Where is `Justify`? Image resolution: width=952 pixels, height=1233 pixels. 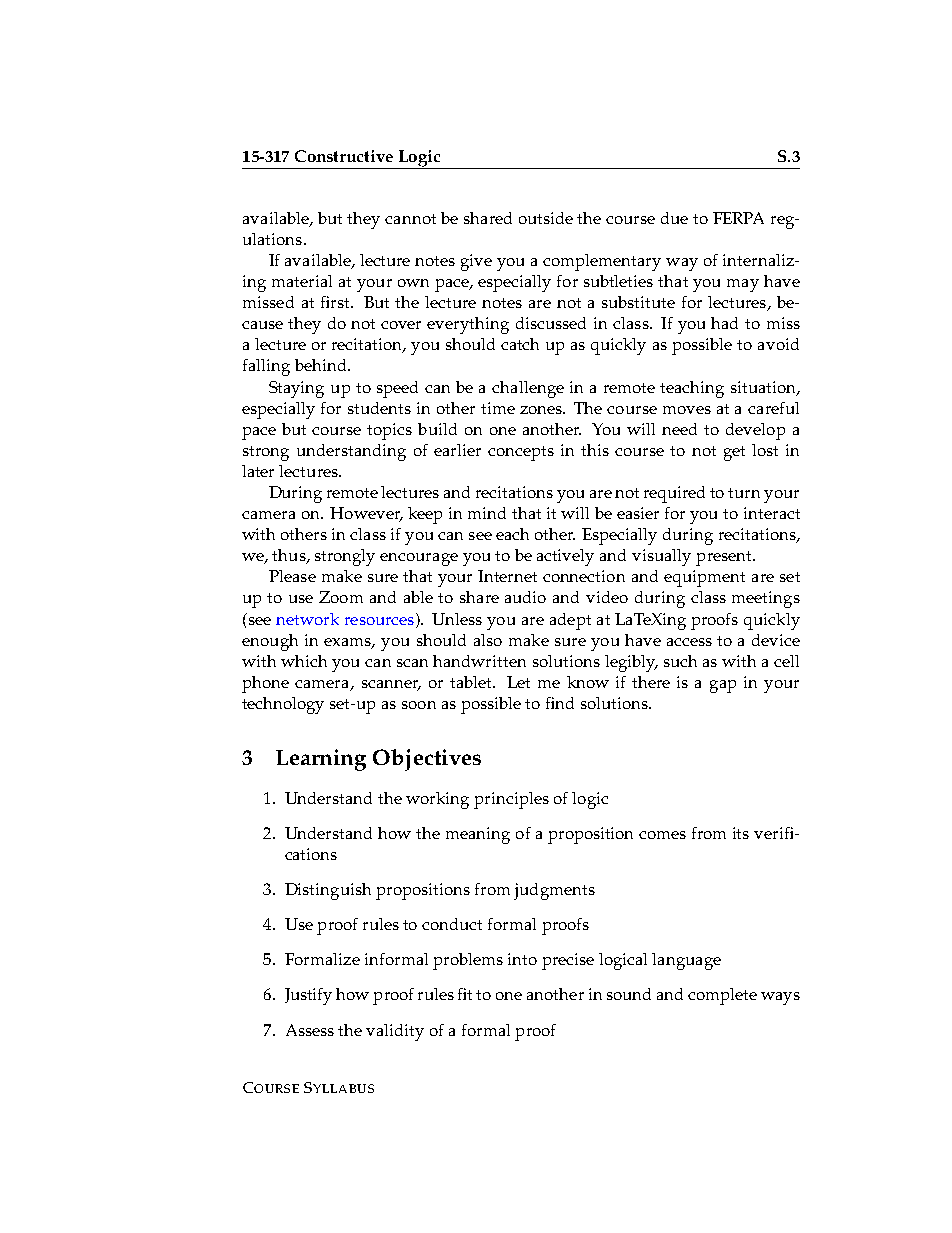 Justify is located at coordinates (308, 996).
